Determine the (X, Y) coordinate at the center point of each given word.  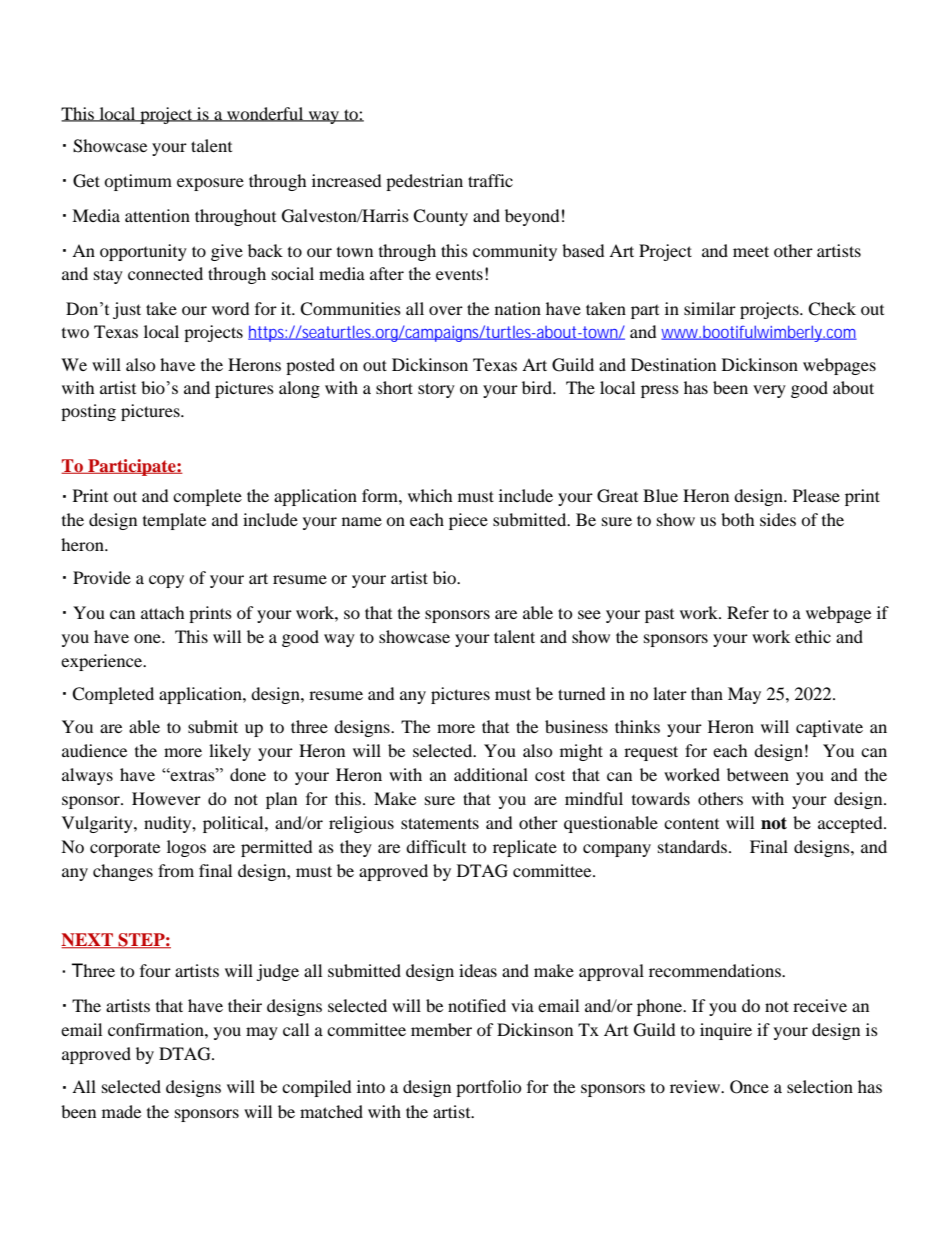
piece (468, 521)
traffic (490, 180)
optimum (138, 182)
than (707, 693)
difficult (436, 846)
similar (710, 308)
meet (751, 251)
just (127, 310)
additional (491, 774)
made (121, 1111)
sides (778, 519)
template (174, 521)
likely (230, 752)
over (446, 310)
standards (694, 846)
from (176, 870)
